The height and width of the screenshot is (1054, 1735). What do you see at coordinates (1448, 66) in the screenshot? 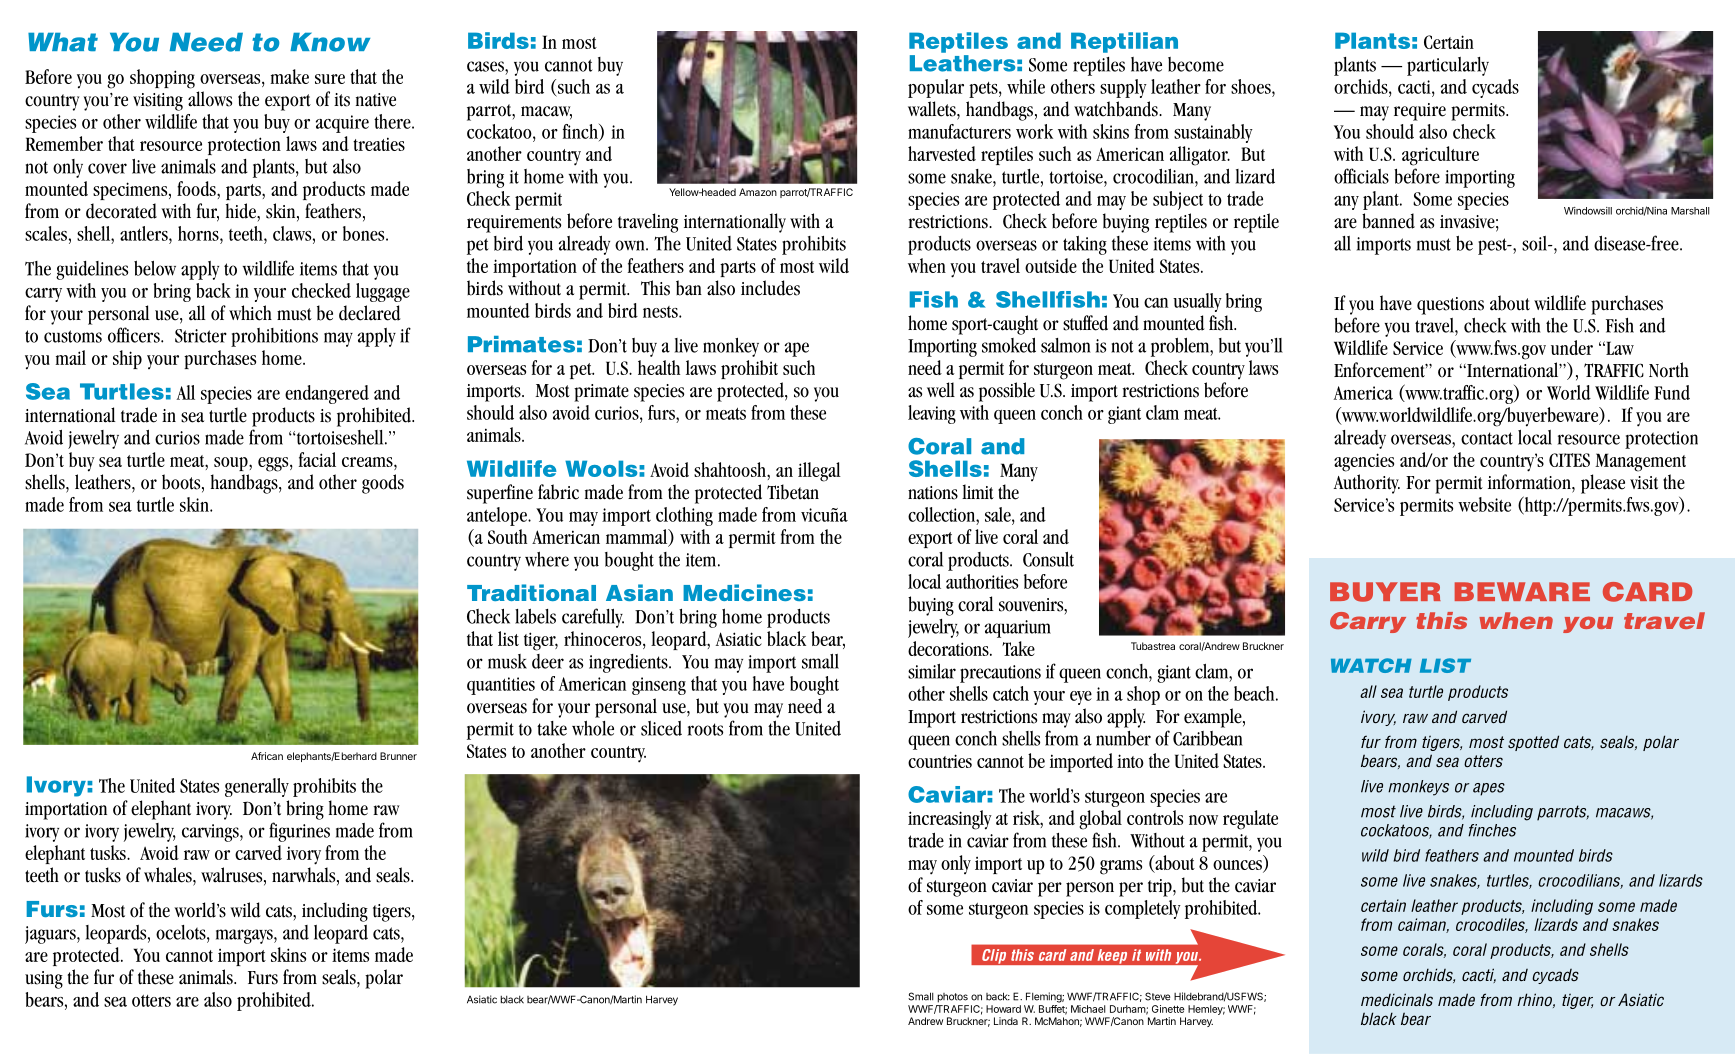
I see `particularly` at bounding box center [1448, 66].
